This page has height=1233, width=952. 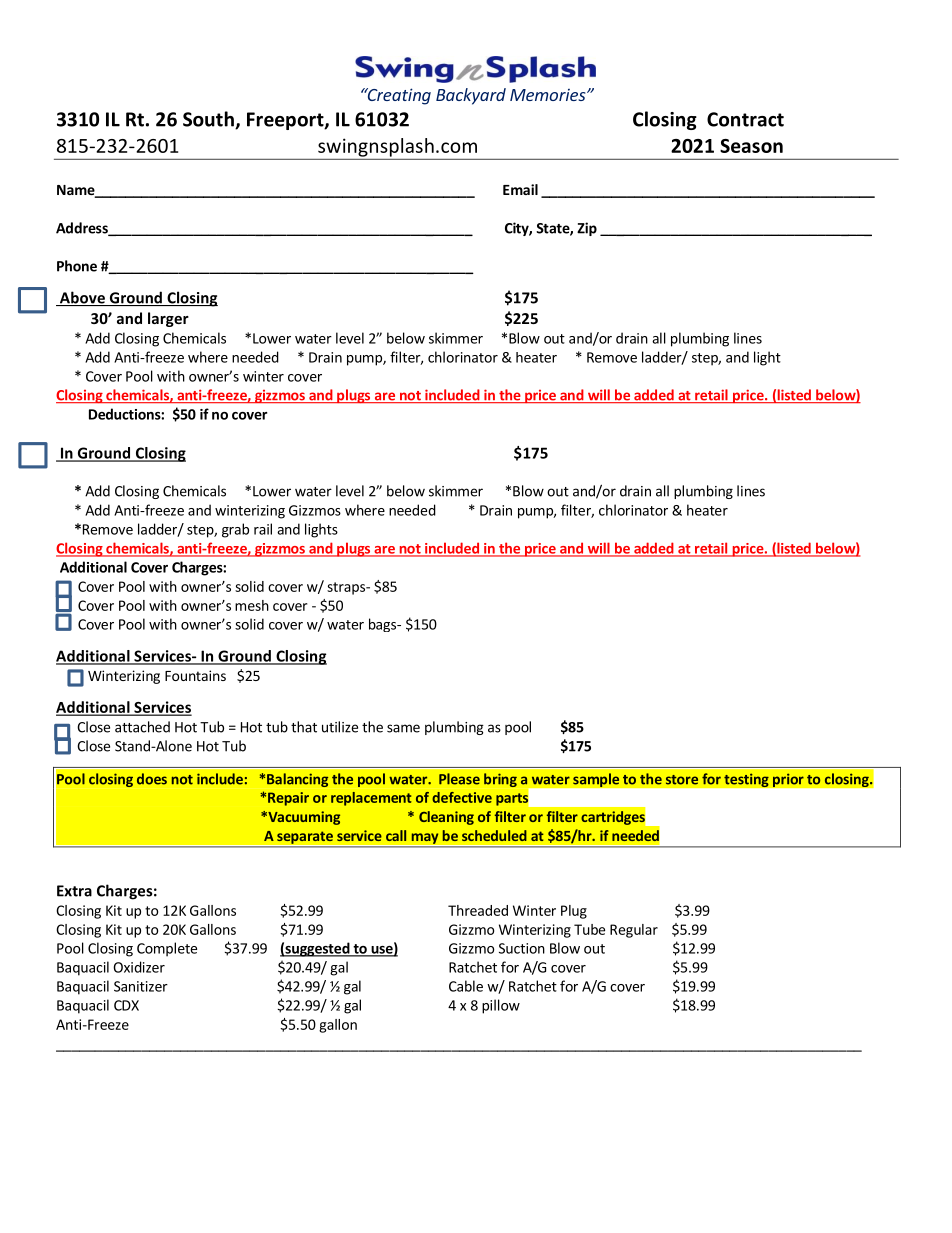 What do you see at coordinates (168, 319) in the page?
I see `larger` at bounding box center [168, 319].
